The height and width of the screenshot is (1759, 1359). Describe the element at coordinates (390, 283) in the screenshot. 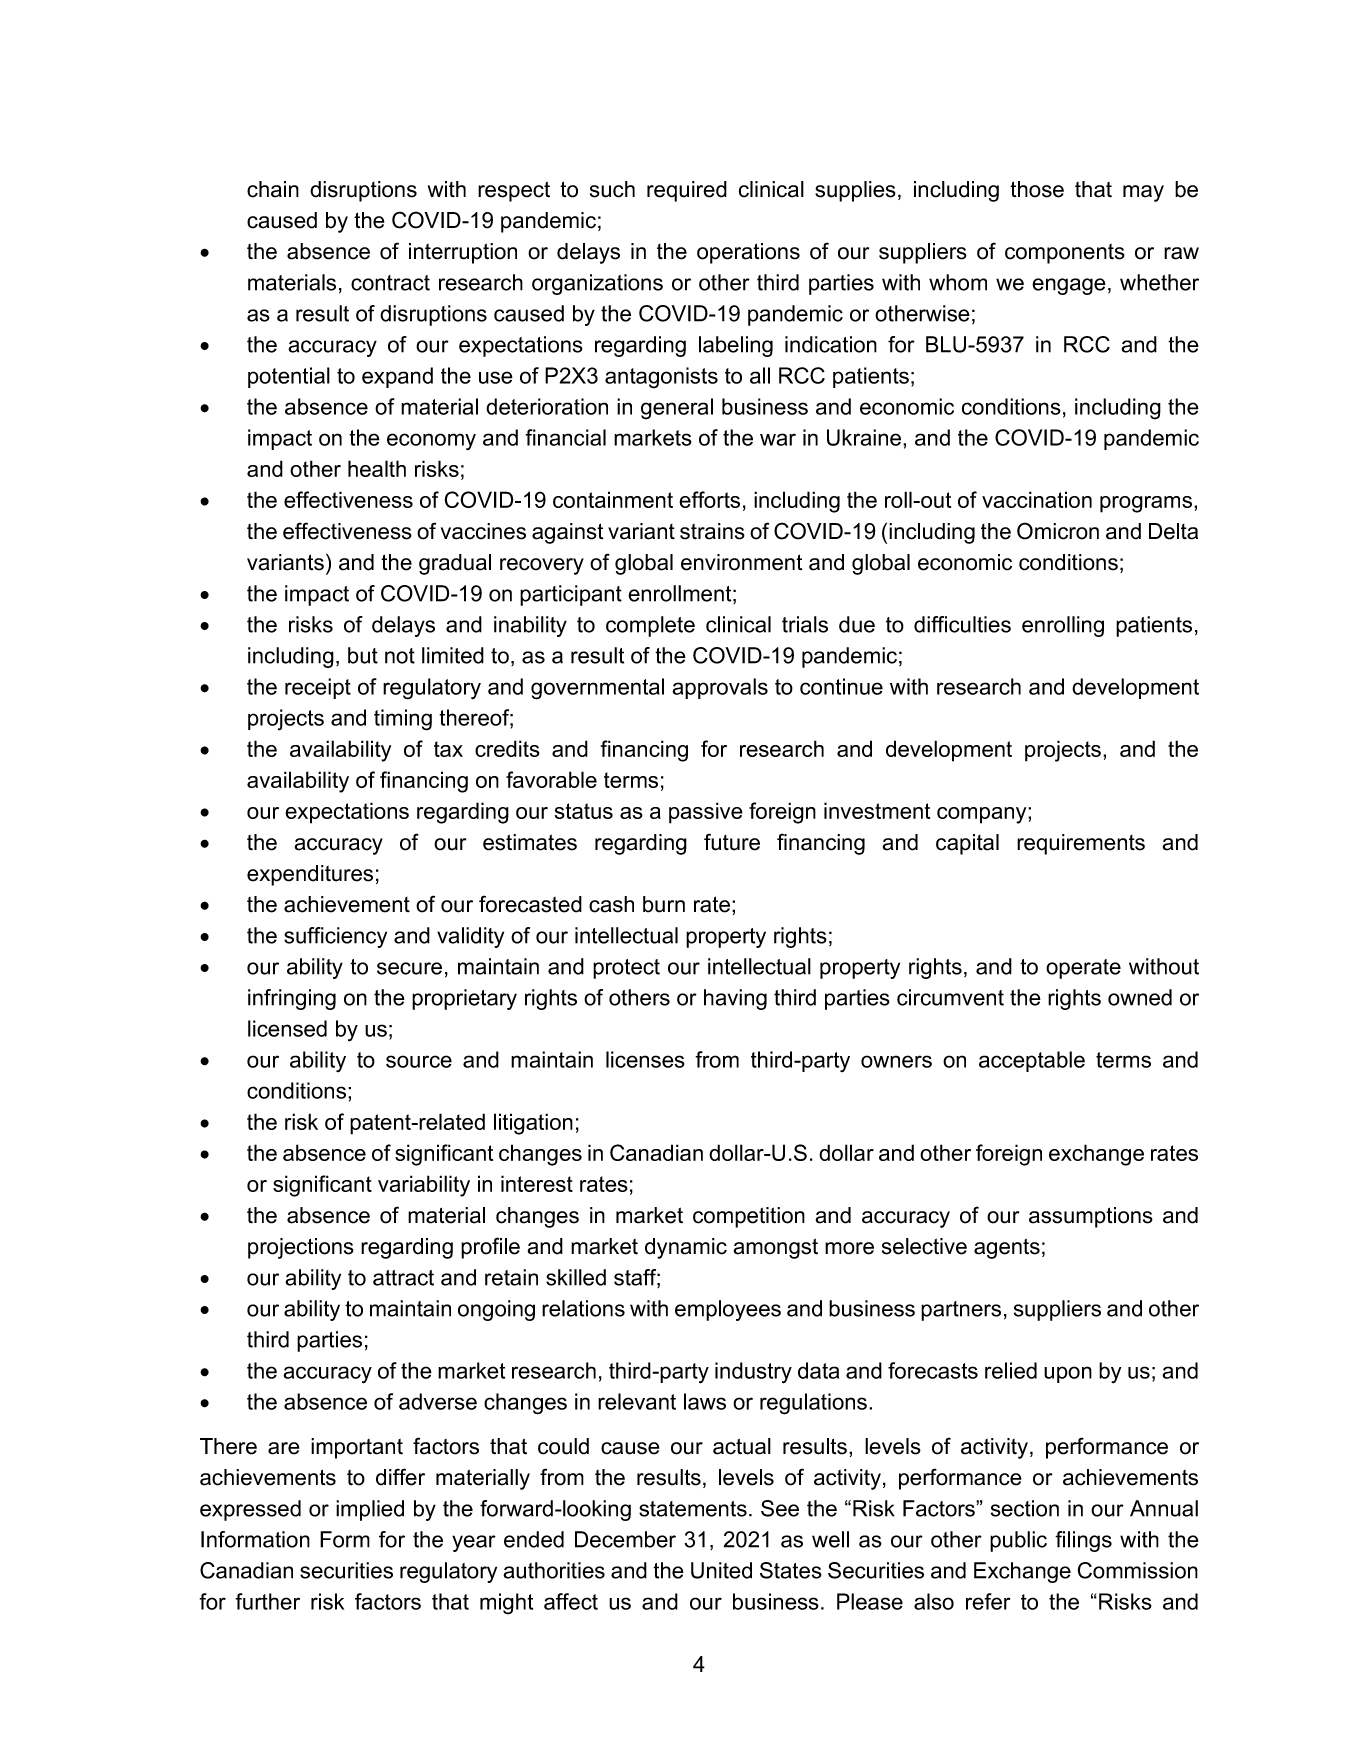

I see `contract` at that location.
